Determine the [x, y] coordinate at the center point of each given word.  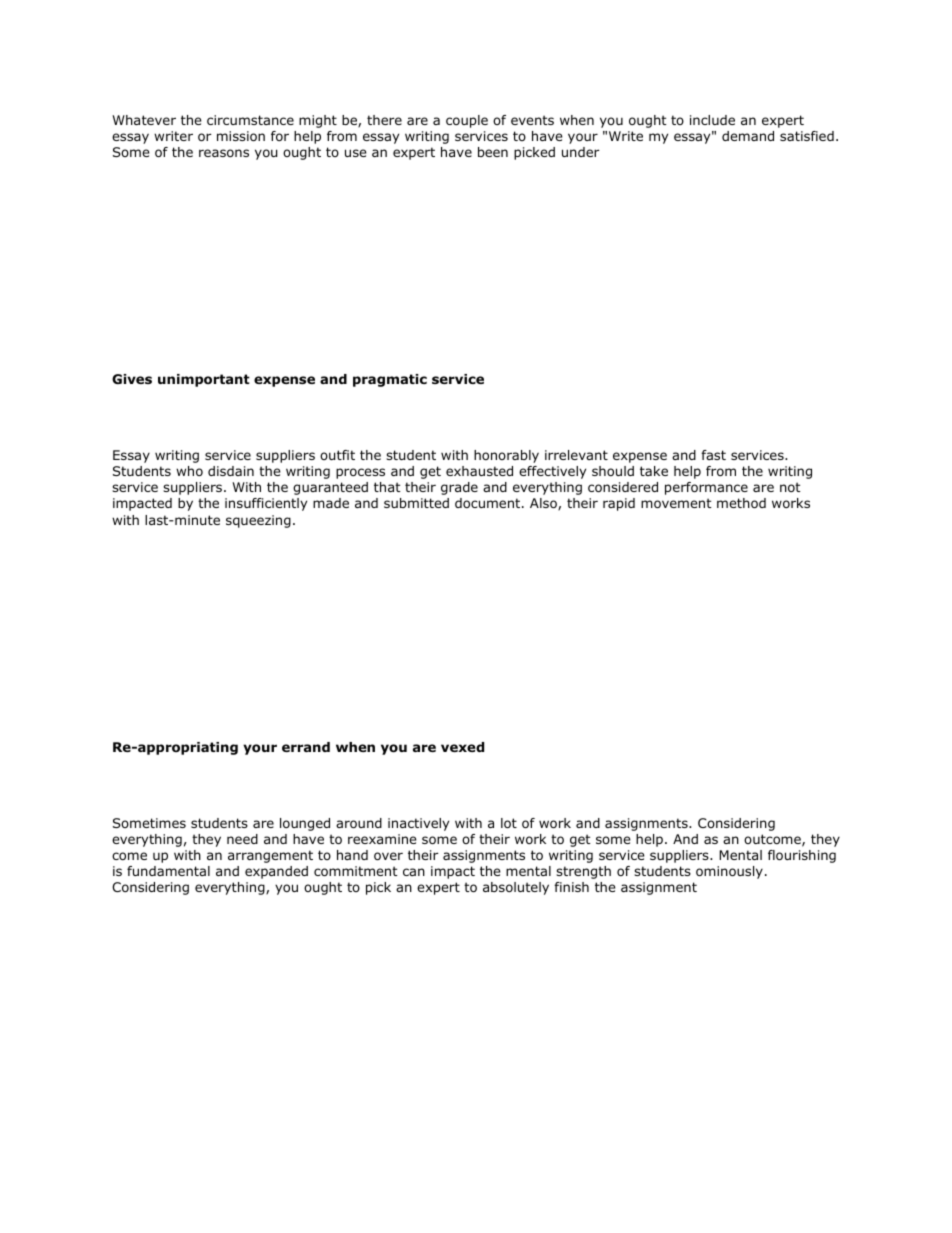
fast [713, 455]
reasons [224, 153]
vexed [462, 747]
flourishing [802, 856]
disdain [231, 471]
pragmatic [390, 380]
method [741, 503]
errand [306, 747]
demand [748, 136]
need [242, 839]
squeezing [258, 521]
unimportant [204, 380]
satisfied [807, 136]
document [489, 503]
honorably [506, 456]
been [493, 152]
